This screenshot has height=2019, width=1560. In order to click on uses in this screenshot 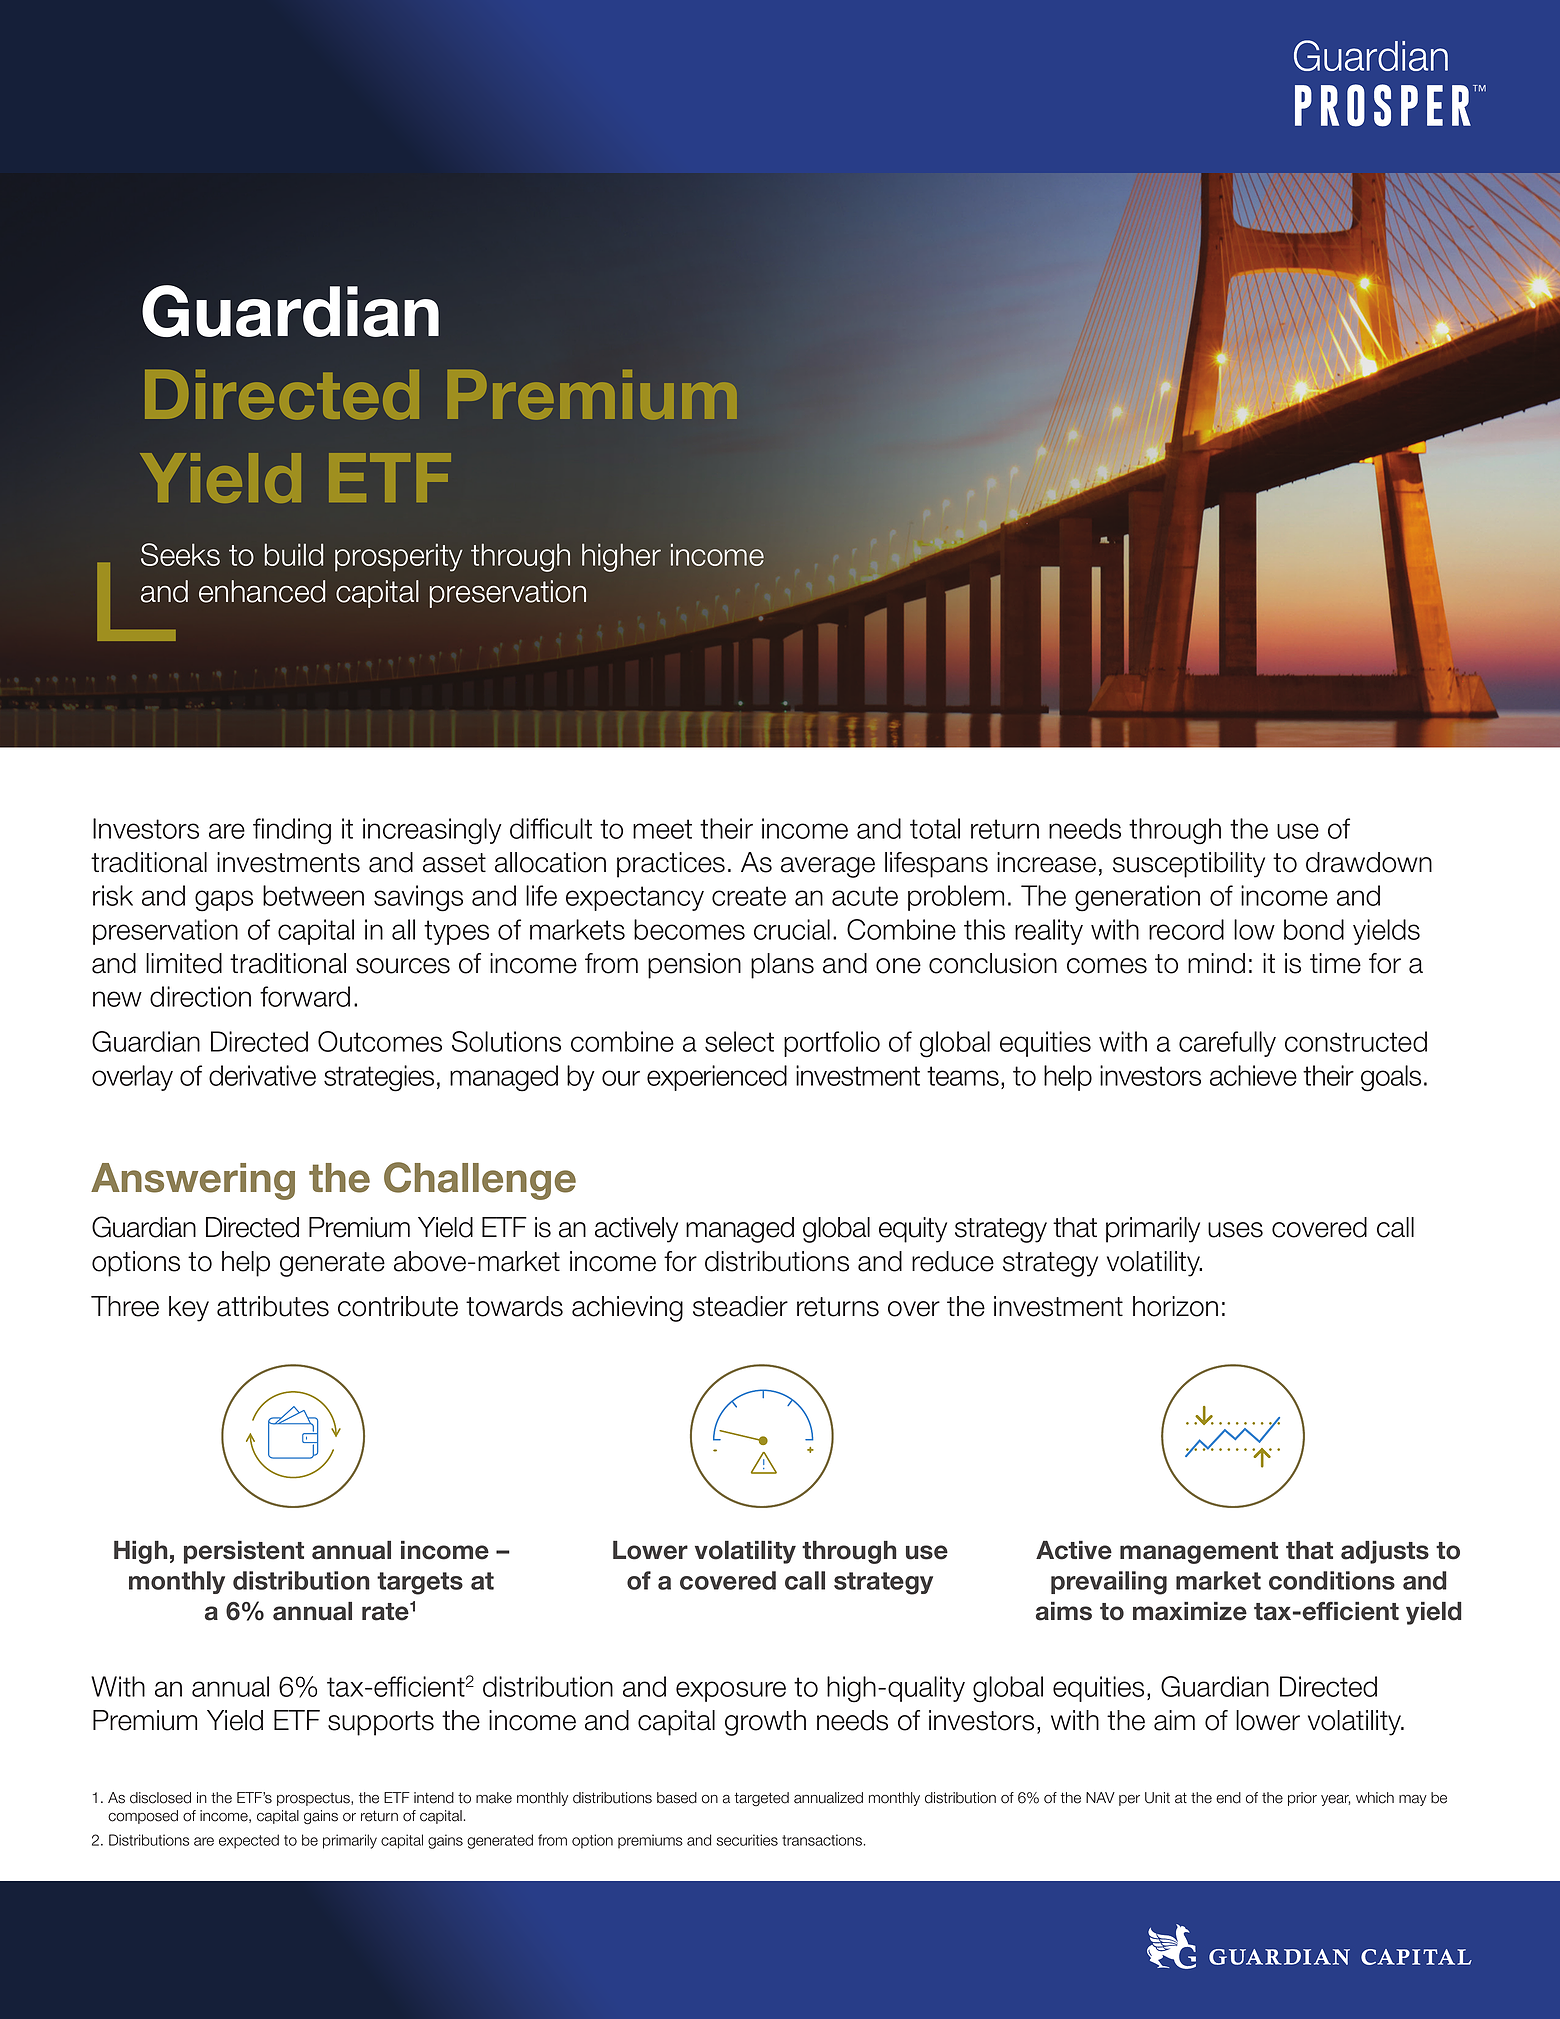, I will do `click(1235, 1230)`.
